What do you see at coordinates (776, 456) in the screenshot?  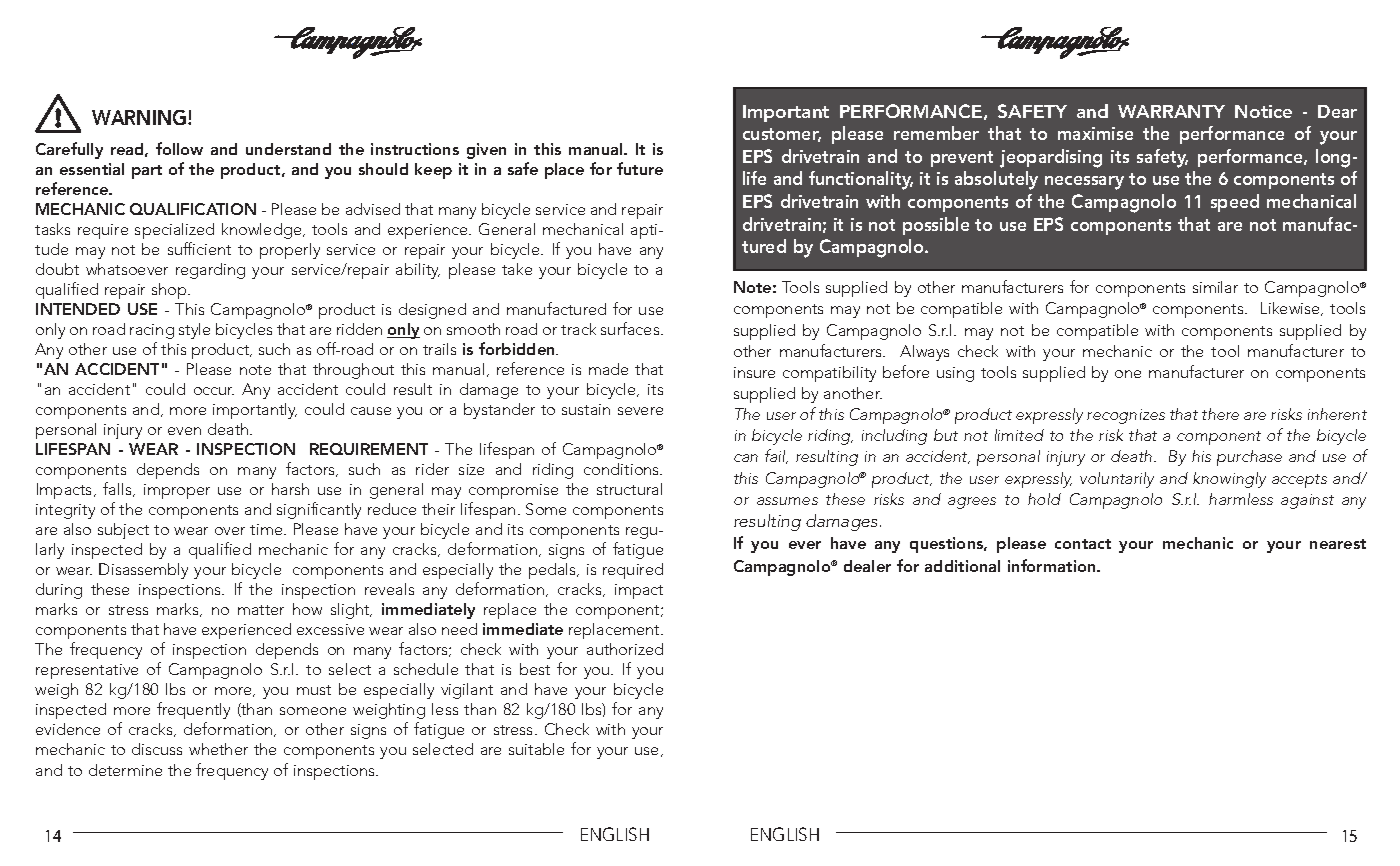 I see `fail` at bounding box center [776, 456].
